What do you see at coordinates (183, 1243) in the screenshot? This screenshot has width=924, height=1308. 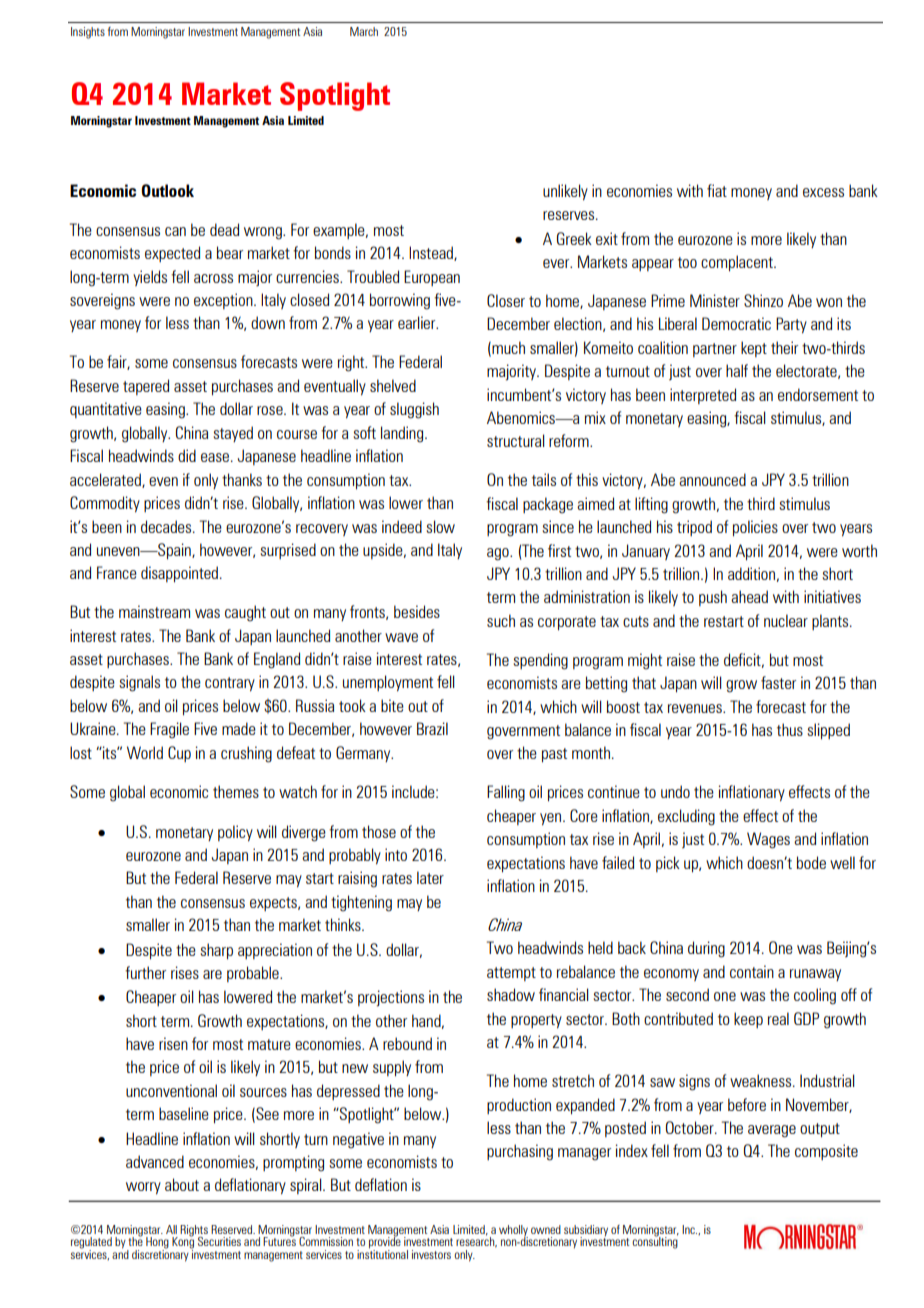 I see `Kong` at bounding box center [183, 1243].
